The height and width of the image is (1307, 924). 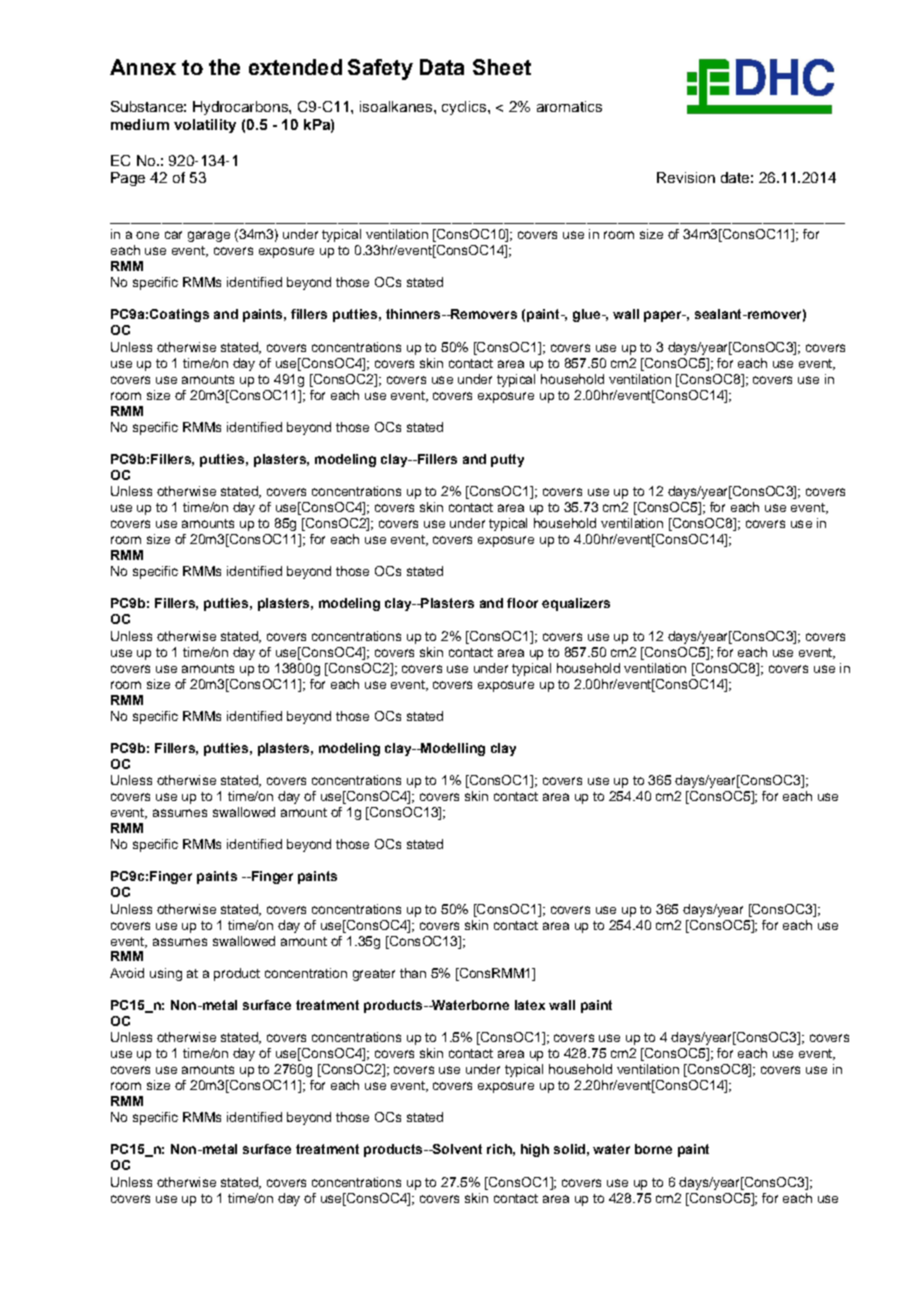 What do you see at coordinates (205, 126) in the image?
I see `volatility` at bounding box center [205, 126].
